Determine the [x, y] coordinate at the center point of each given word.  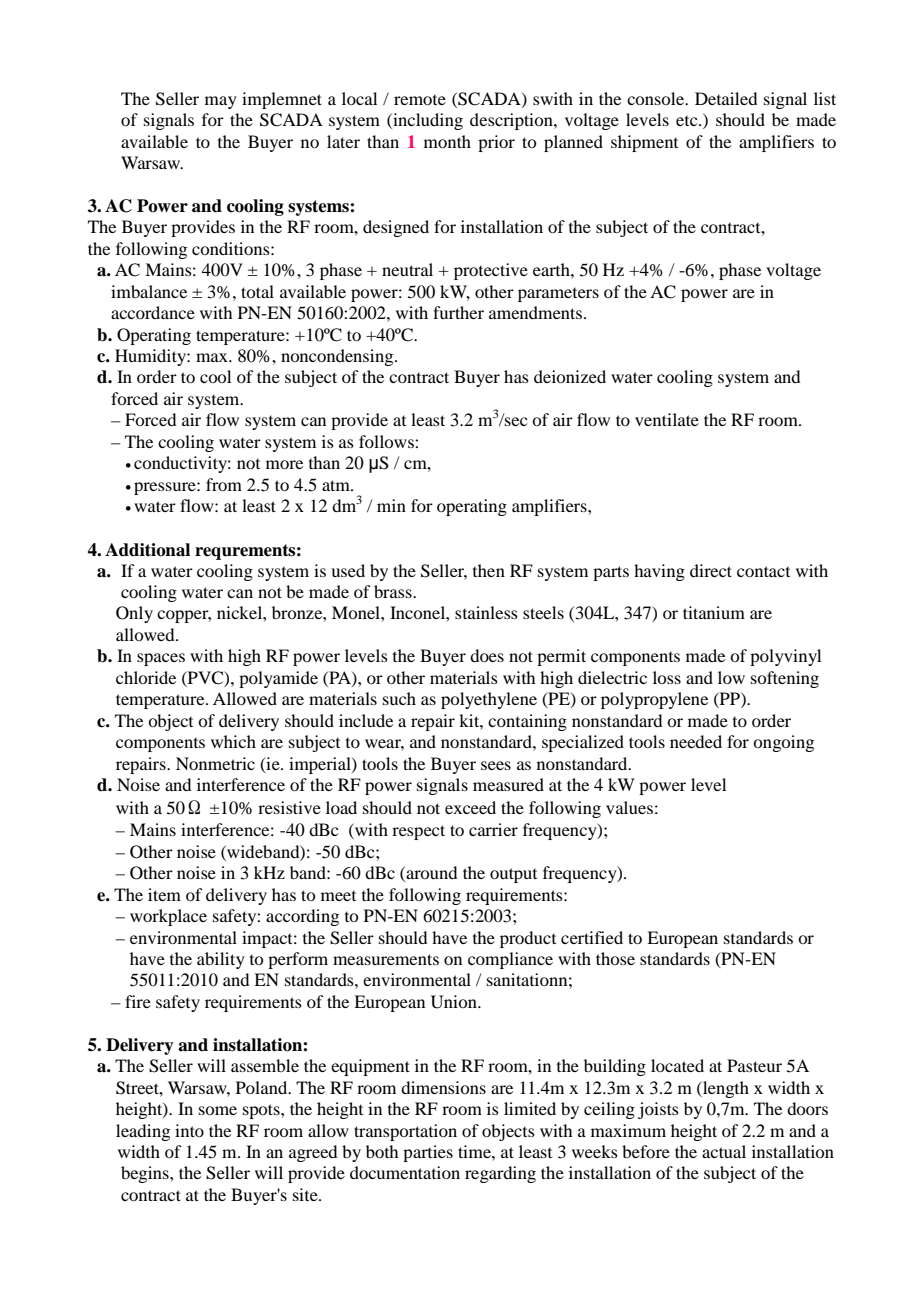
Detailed [726, 98]
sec [515, 420]
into [189, 1130]
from [224, 484]
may [221, 102]
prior [496, 143]
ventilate [667, 419]
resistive [289, 807]
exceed [470, 807]
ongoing [783, 743]
